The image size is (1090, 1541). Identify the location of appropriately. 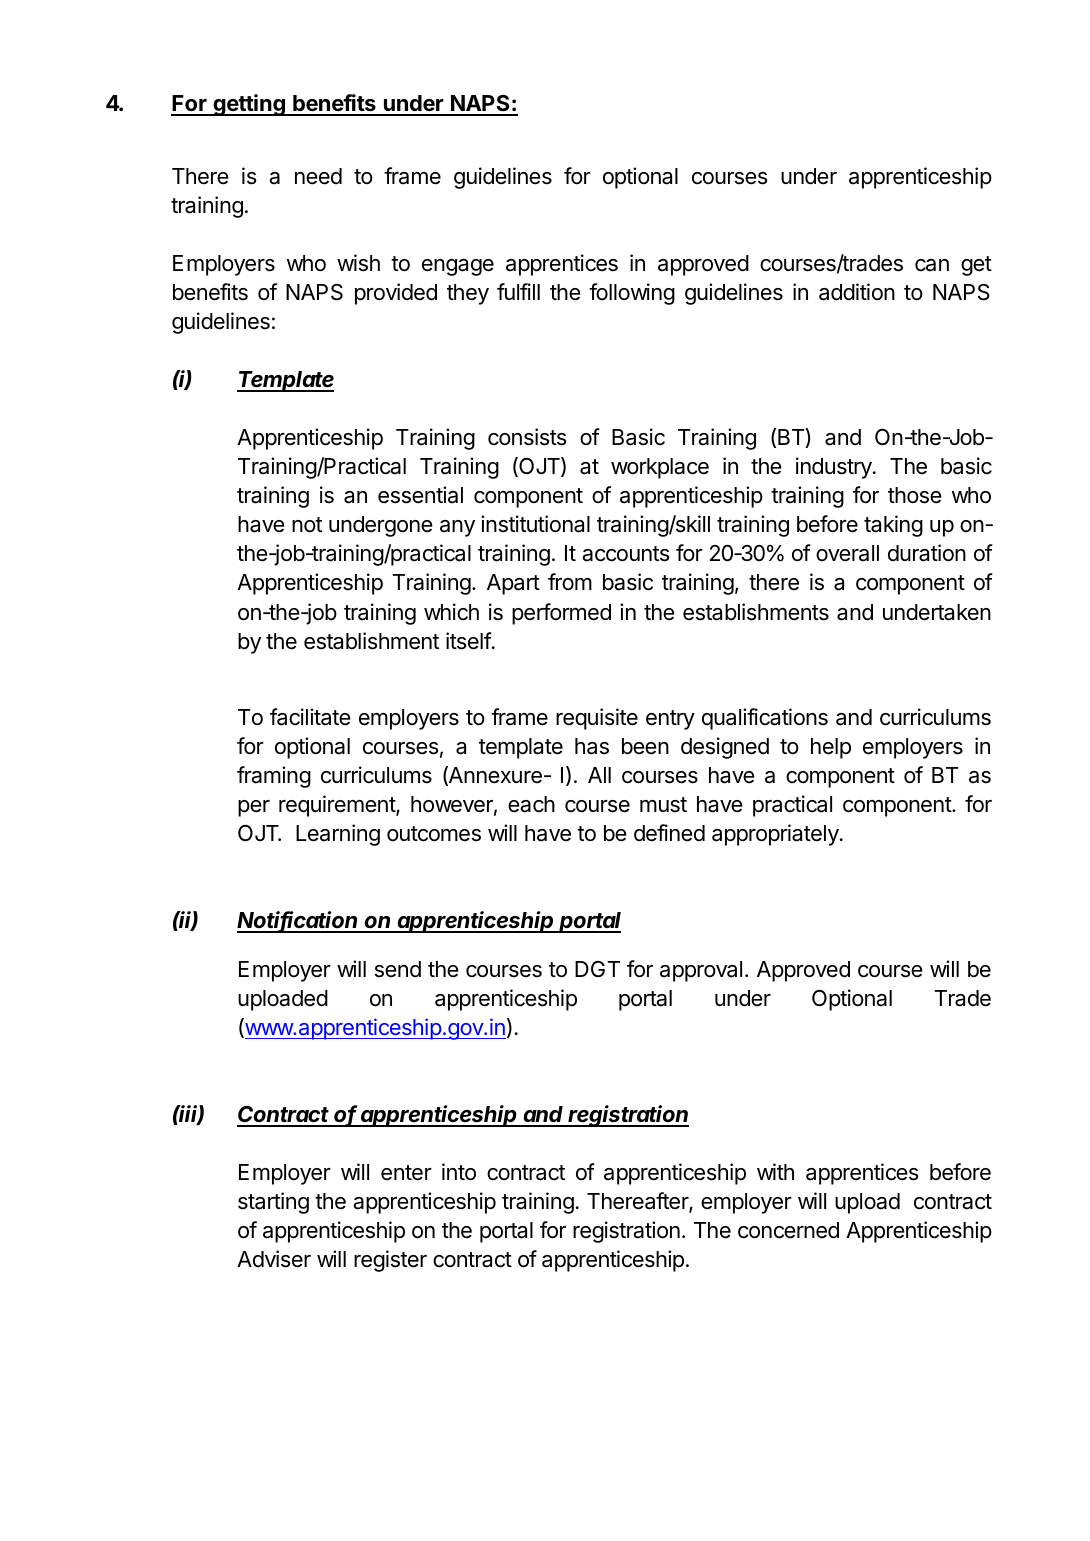
(775, 835).
